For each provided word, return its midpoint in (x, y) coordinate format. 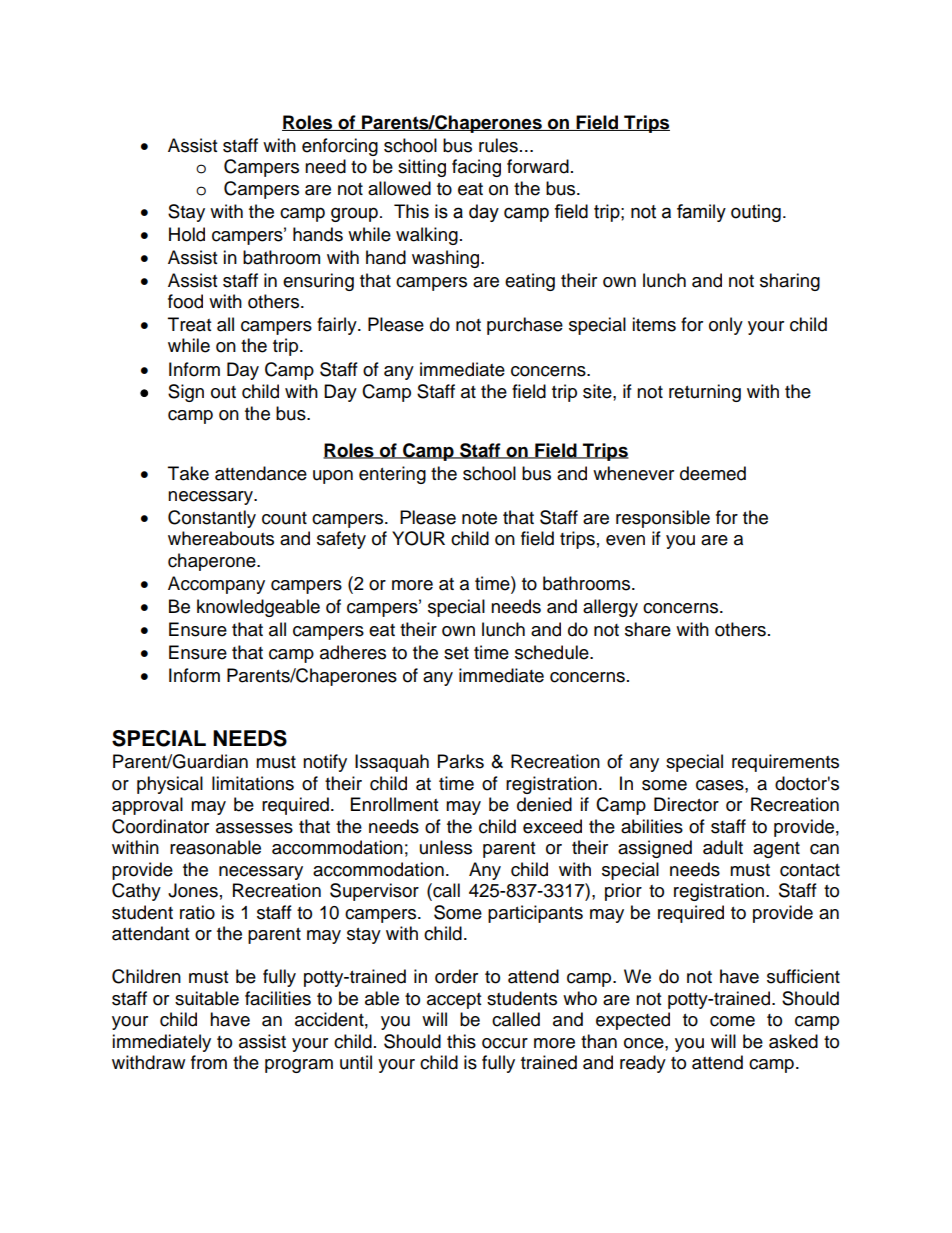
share (648, 629)
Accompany (216, 585)
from (209, 1062)
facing (476, 168)
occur (505, 1043)
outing (756, 213)
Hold (187, 234)
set (456, 653)
